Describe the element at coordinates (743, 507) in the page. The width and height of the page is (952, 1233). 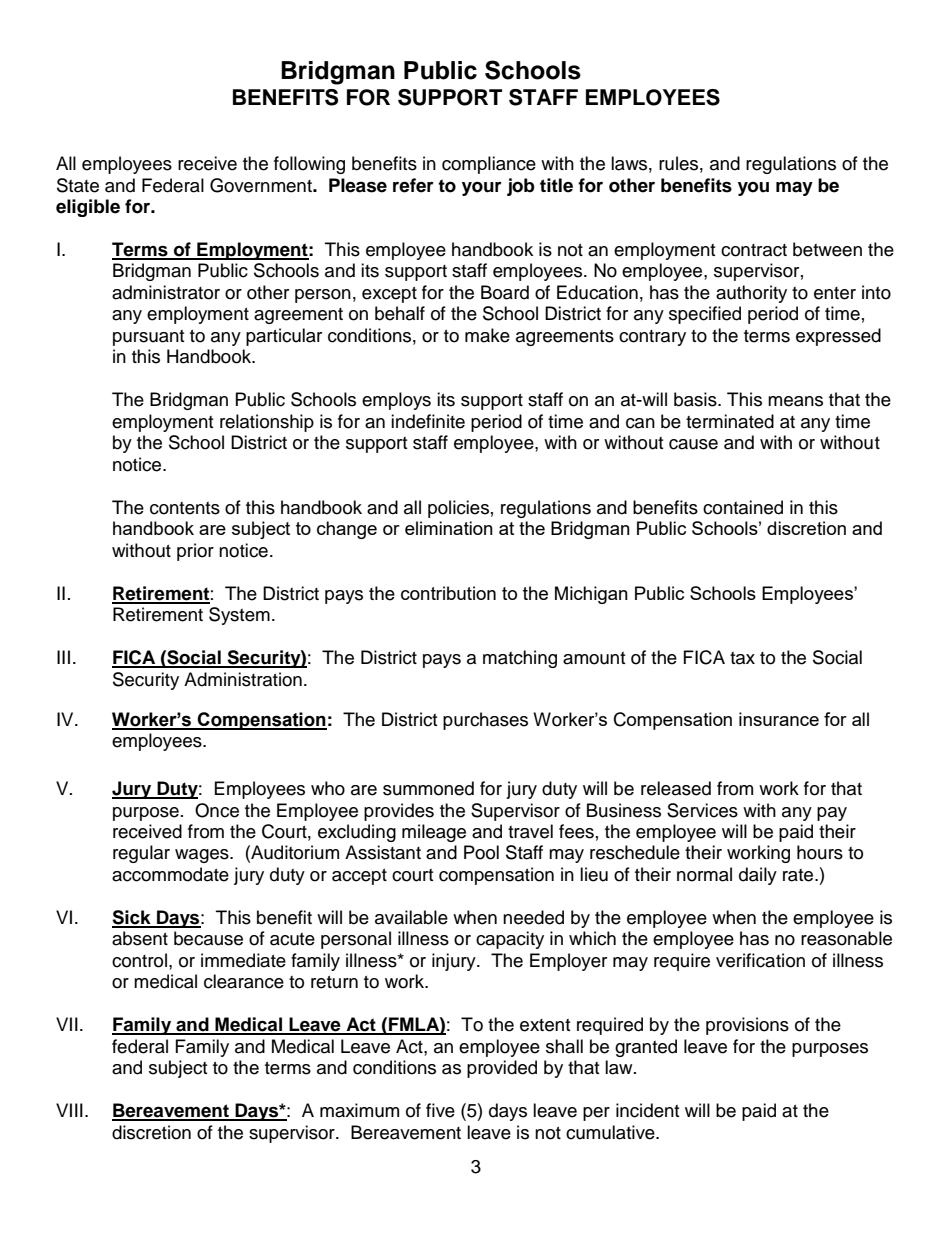
I see `contained` at that location.
